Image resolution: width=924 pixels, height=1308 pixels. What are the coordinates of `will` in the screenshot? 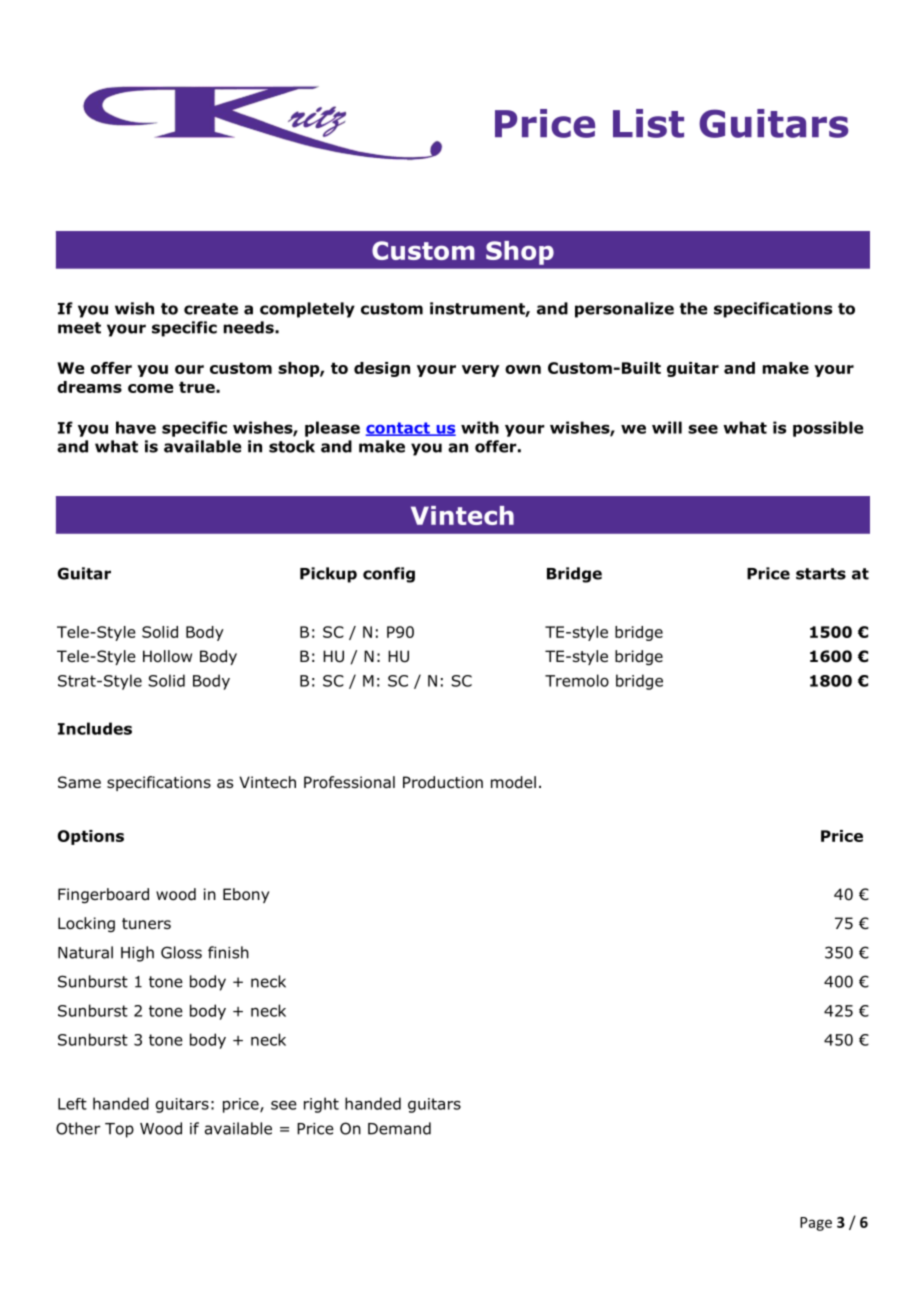 It's located at (667, 427).
